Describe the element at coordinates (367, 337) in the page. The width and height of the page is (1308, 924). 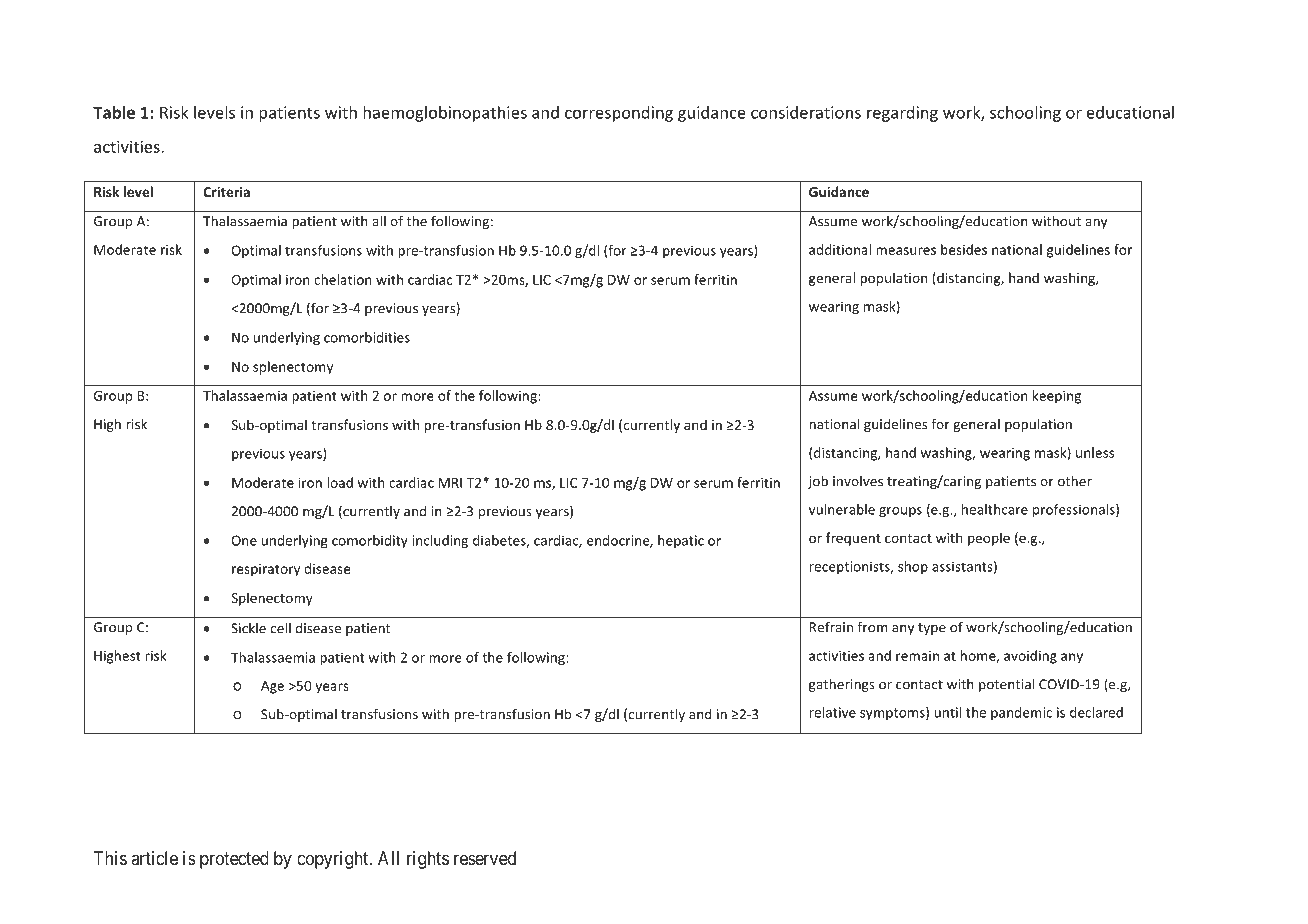
I see `comorbidities` at that location.
